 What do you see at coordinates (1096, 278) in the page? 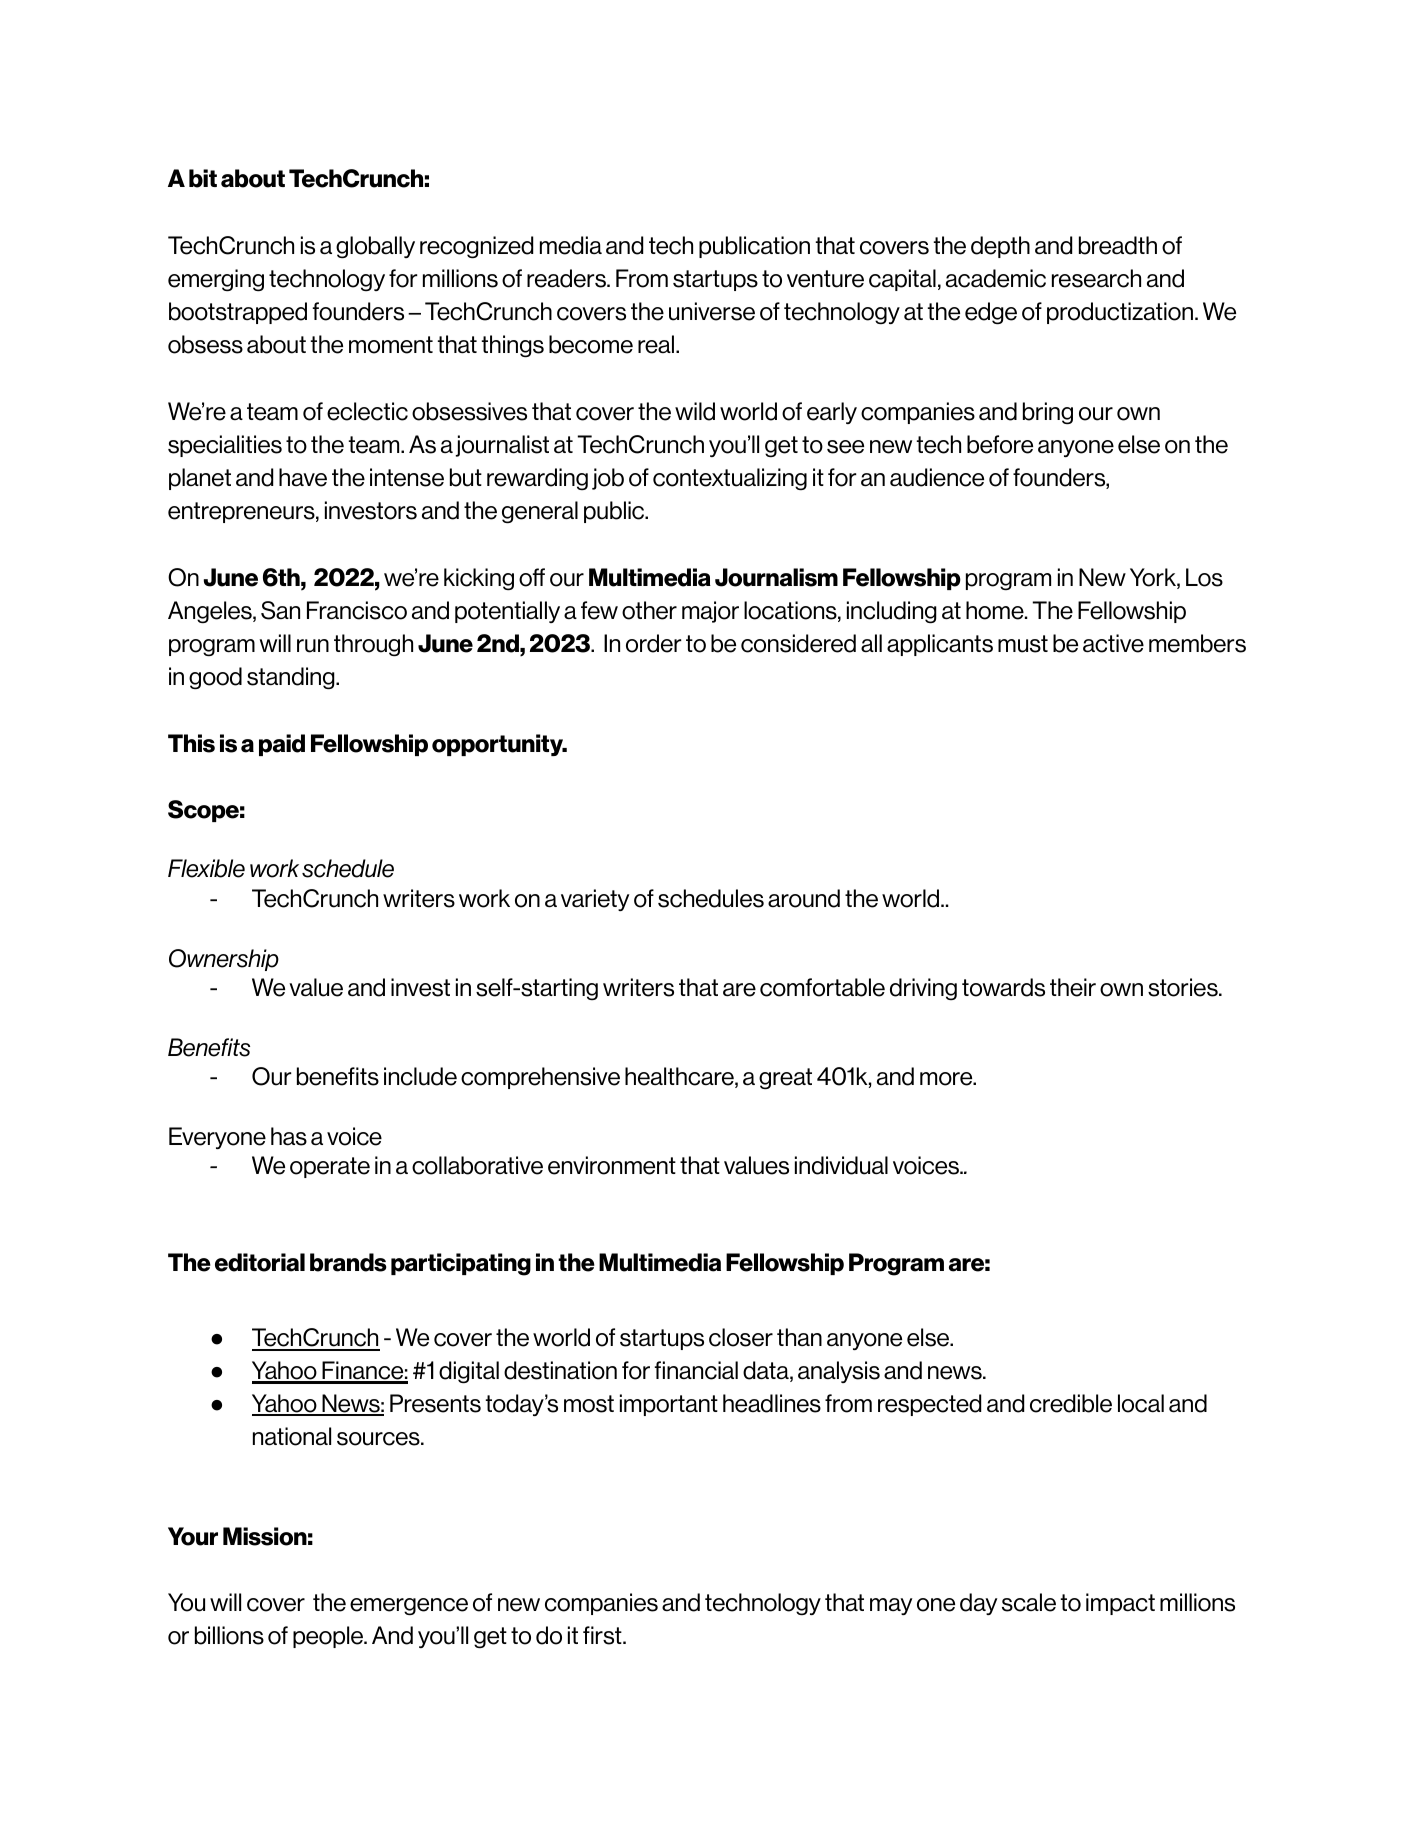
I see `research` at bounding box center [1096, 278].
